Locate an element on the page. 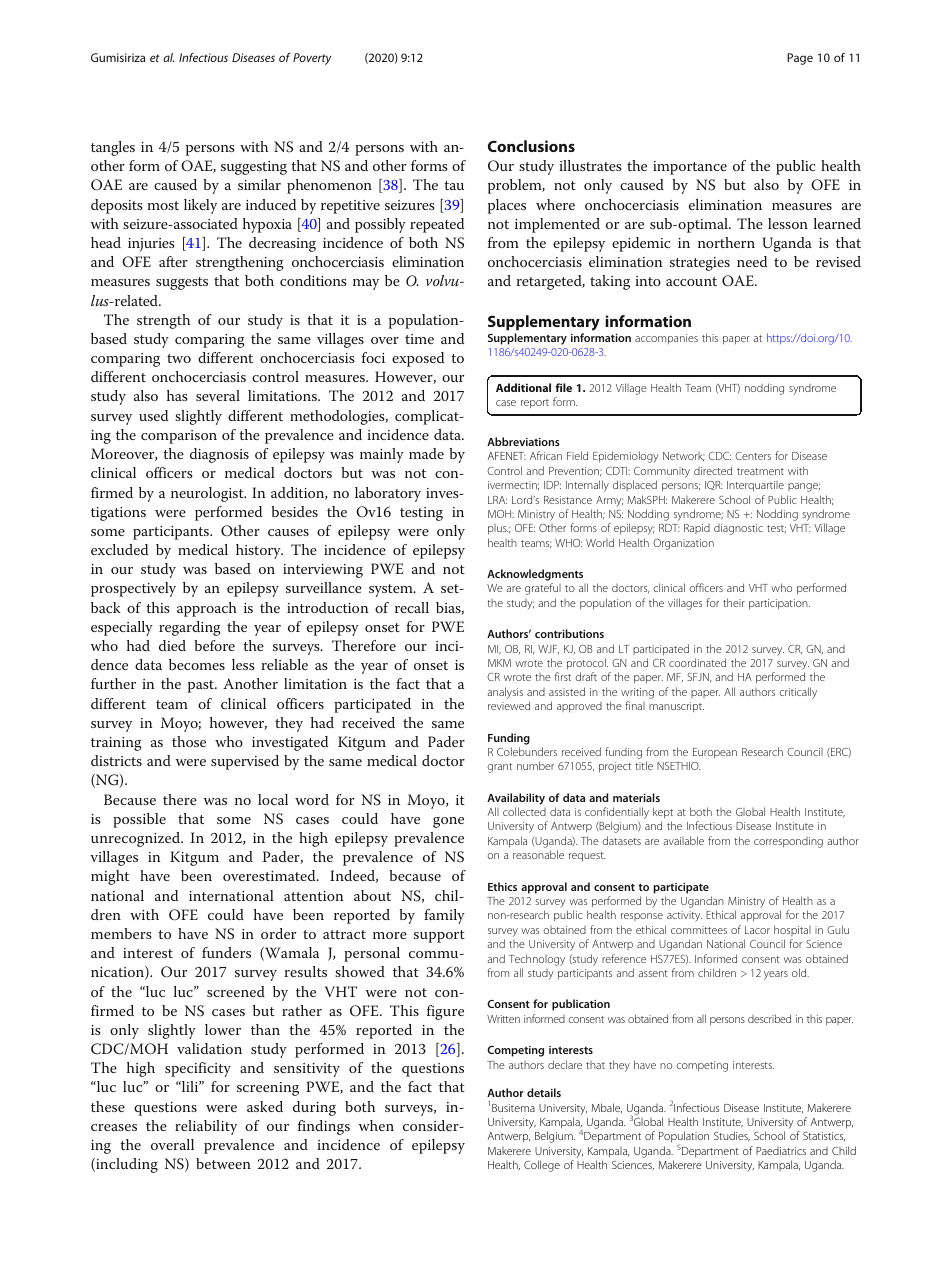 This document has height=1265, width=952. approach is located at coordinates (207, 609).
